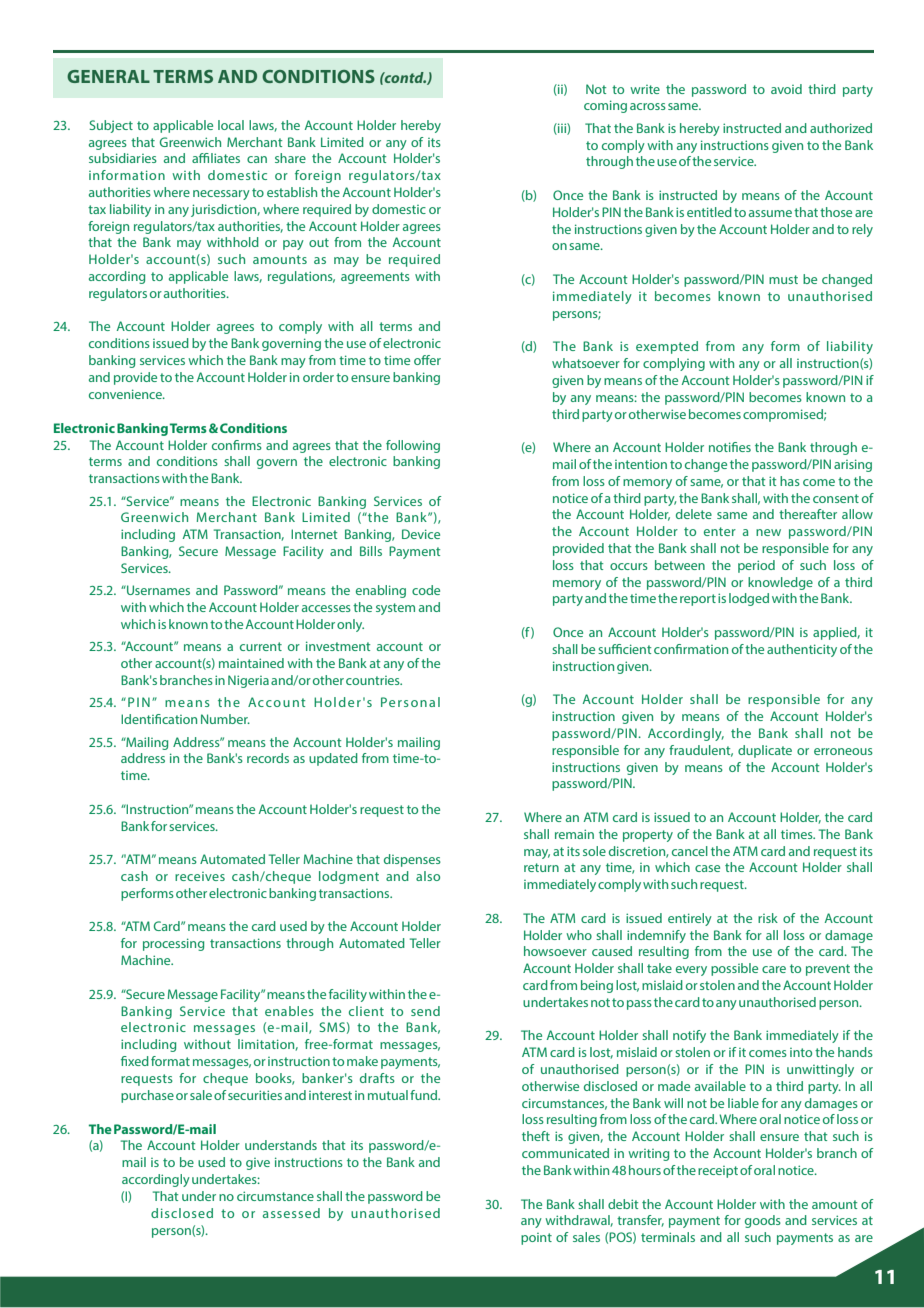 The height and width of the image is (1308, 924). What do you see at coordinates (231, 125) in the image?
I see `local` at bounding box center [231, 125].
